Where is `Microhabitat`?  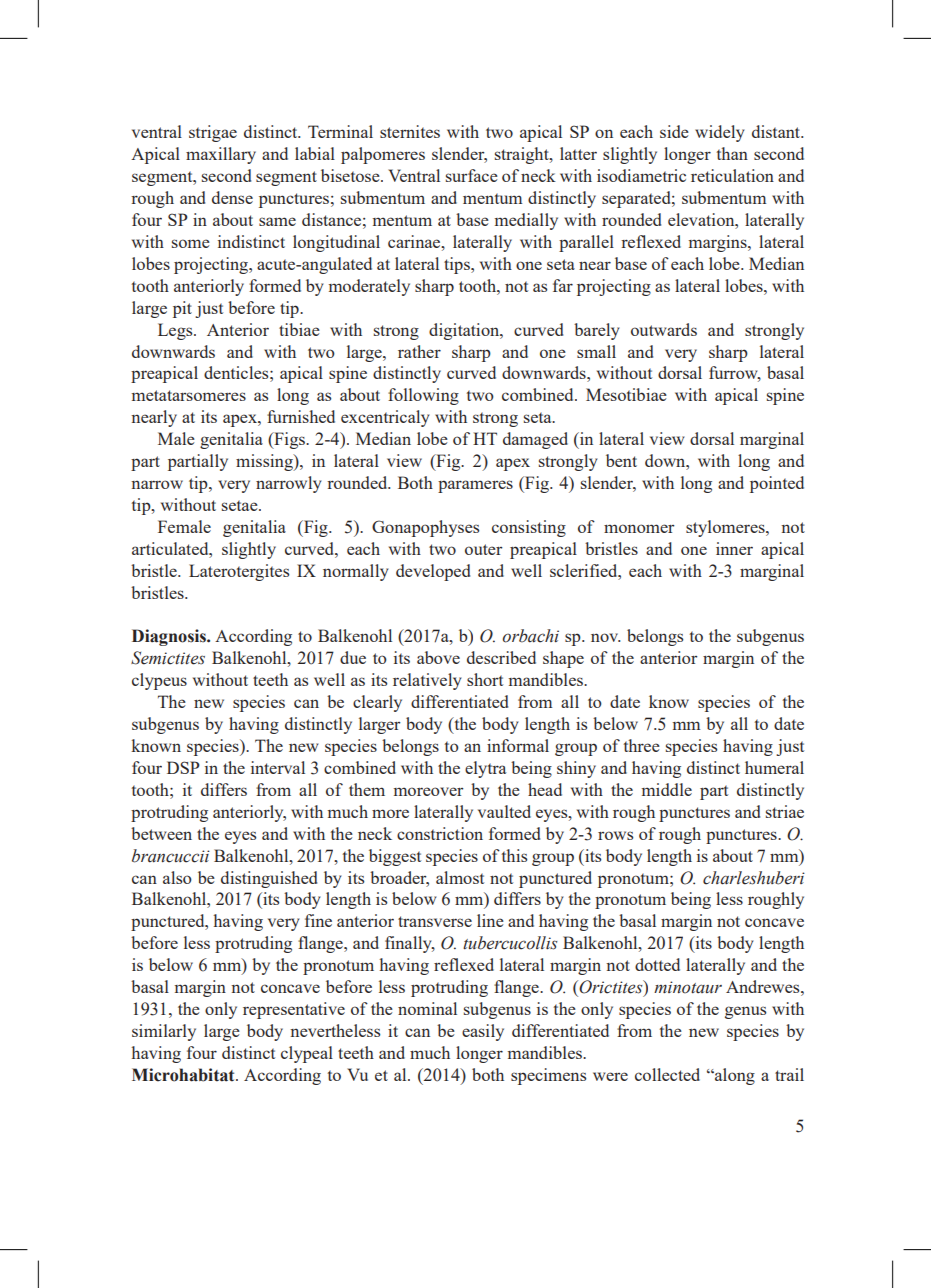
Microhabitat is located at coordinates (184, 1075).
